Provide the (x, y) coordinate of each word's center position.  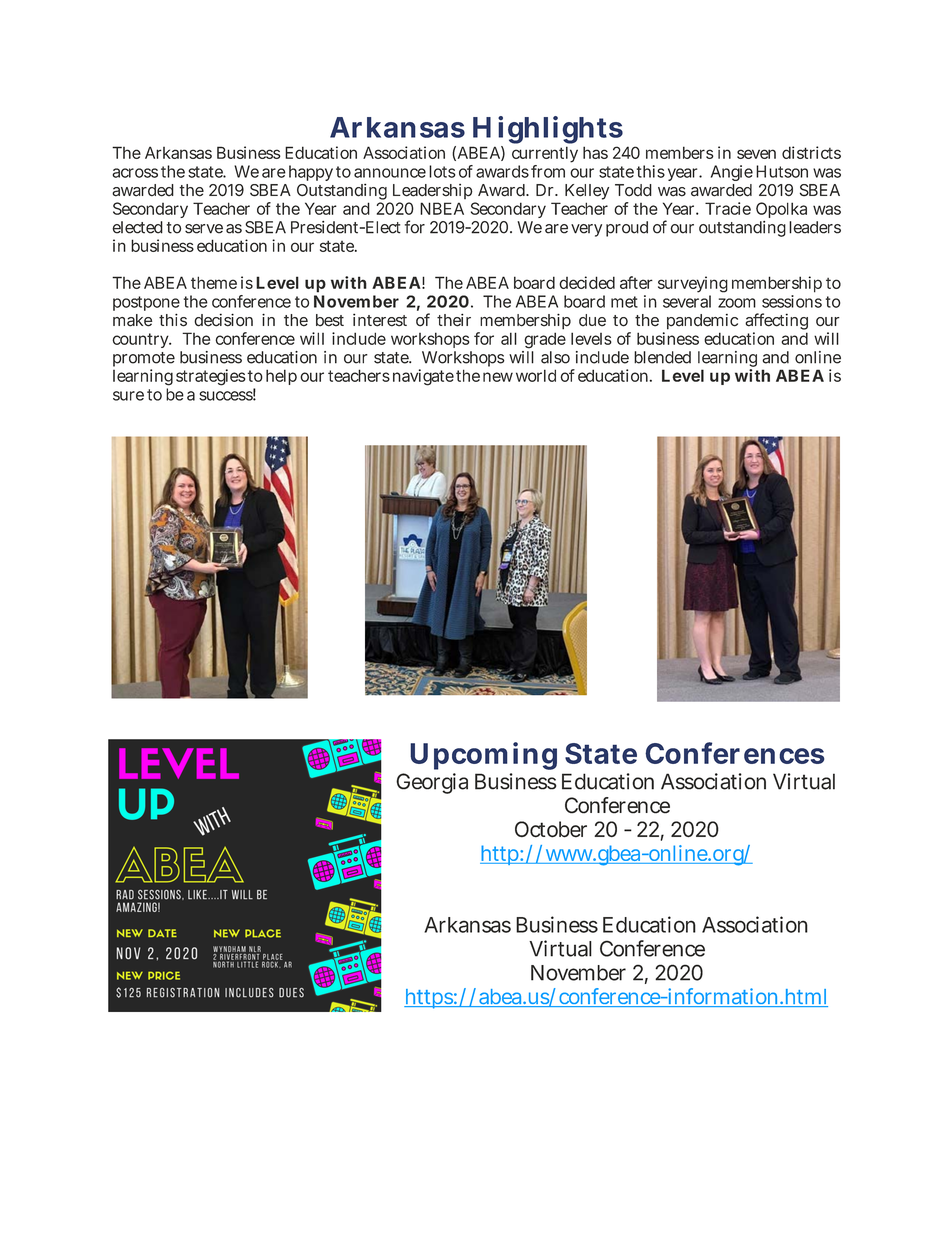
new (498, 377)
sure (128, 396)
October (551, 829)
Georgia (432, 783)
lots (442, 171)
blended (662, 357)
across (135, 173)
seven (756, 154)
